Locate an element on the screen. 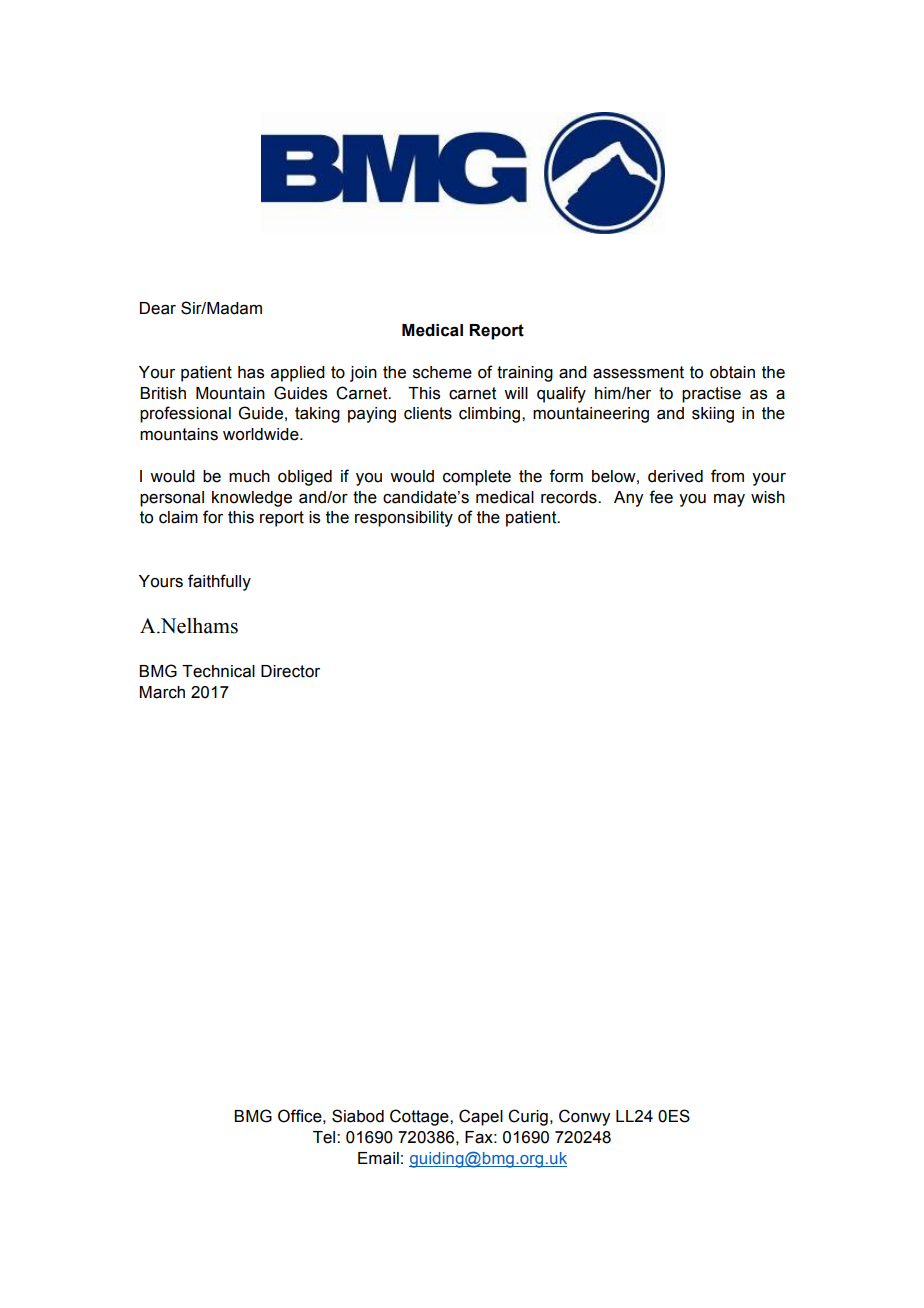 The width and height of the screenshot is (924, 1308). may is located at coordinates (729, 500).
